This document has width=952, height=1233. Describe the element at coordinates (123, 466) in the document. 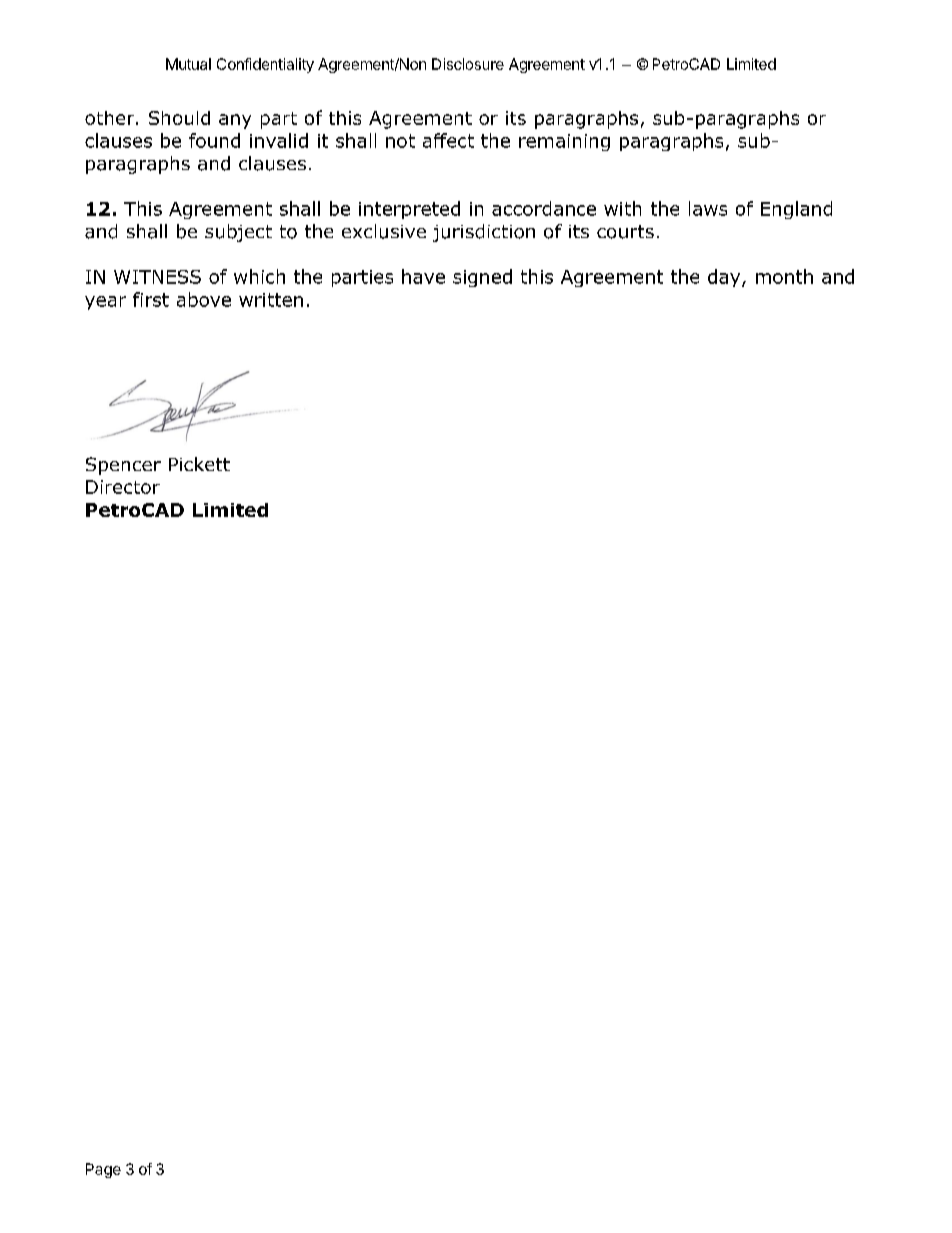

I see `Spencer` at that location.
